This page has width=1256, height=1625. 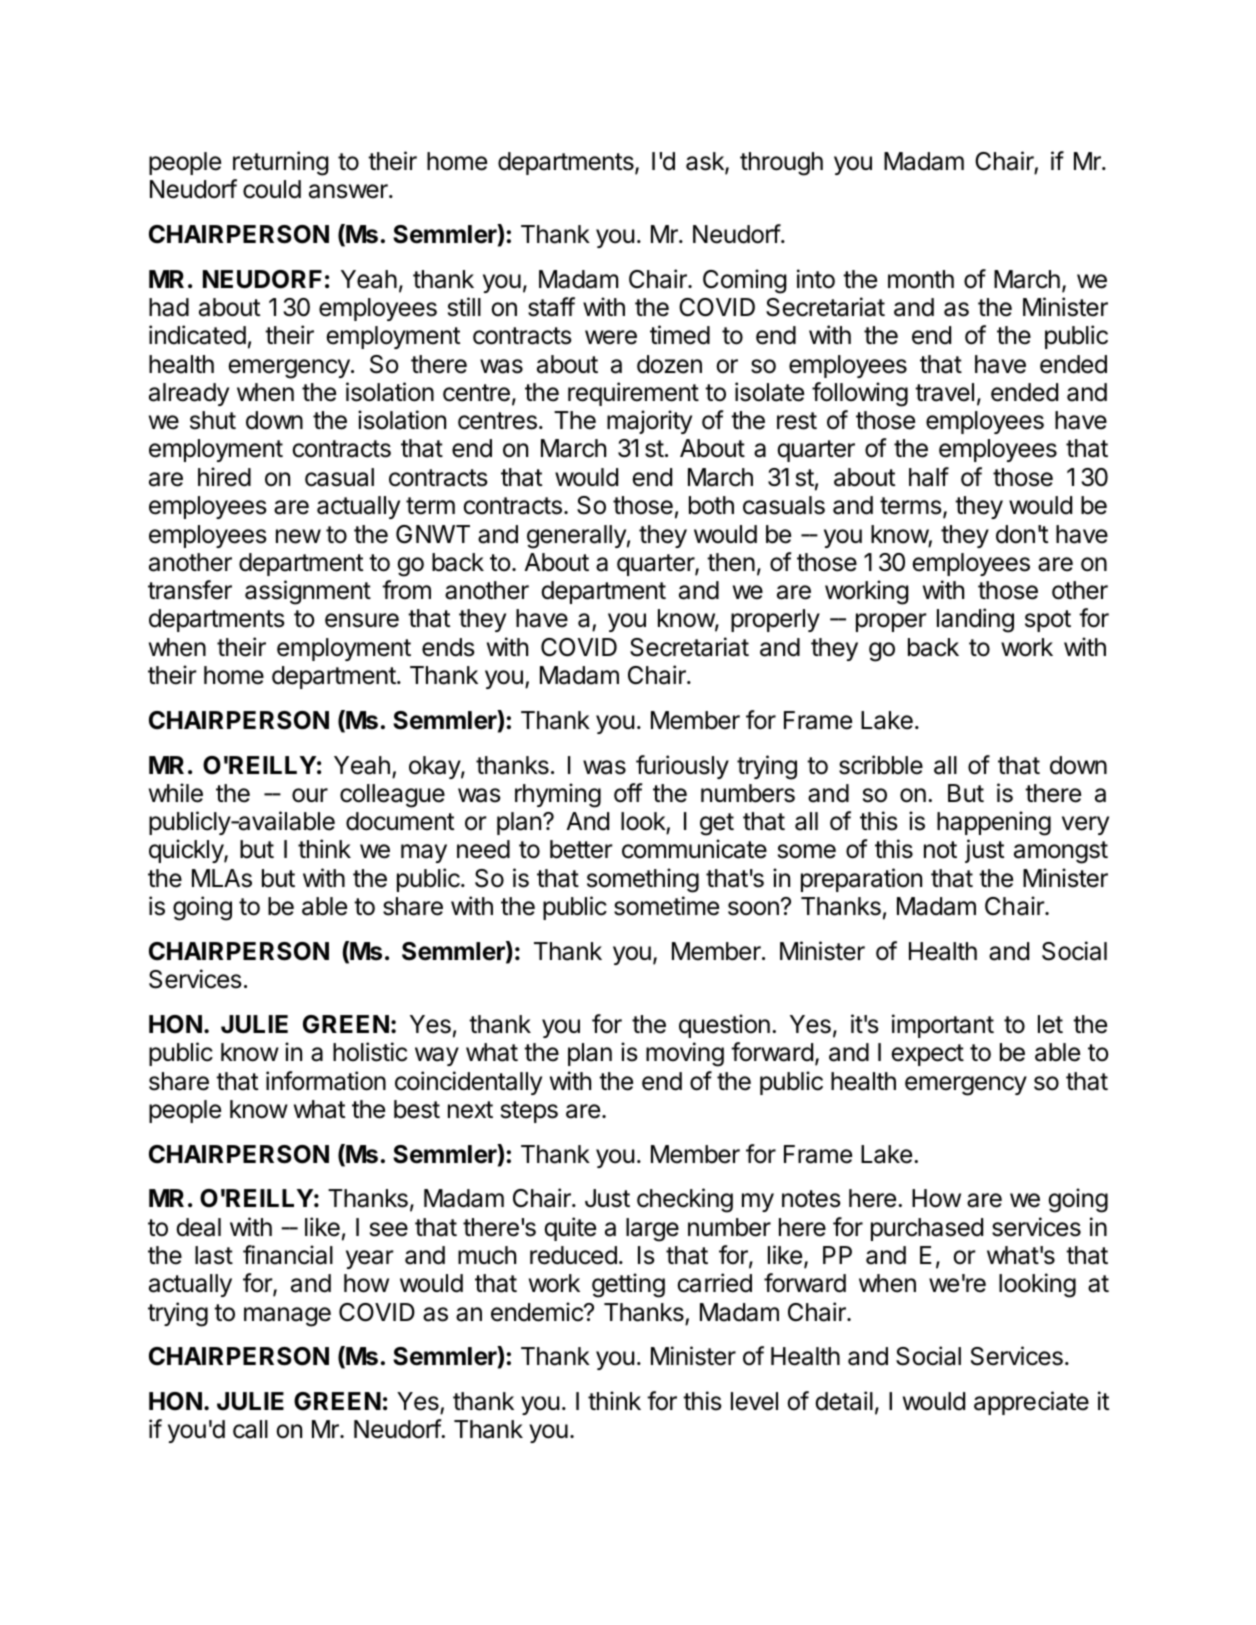 What do you see at coordinates (250, 1429) in the page?
I see `call` at bounding box center [250, 1429].
